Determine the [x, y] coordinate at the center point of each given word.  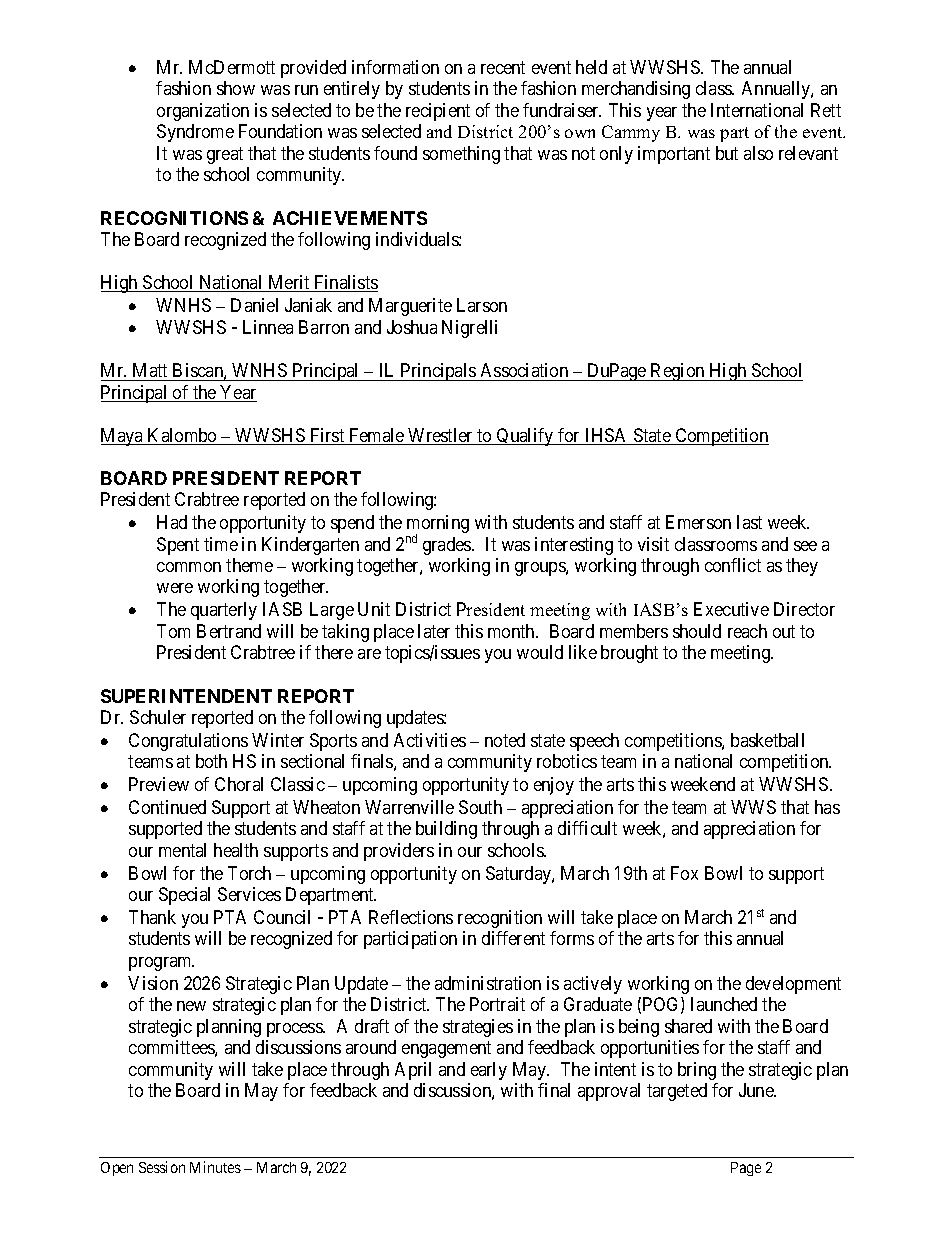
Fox [684, 873]
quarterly [224, 611]
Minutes [215, 1167]
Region [678, 372]
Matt [150, 370]
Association [524, 370]
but [727, 153]
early [489, 1071]
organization [203, 112]
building [446, 830]
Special [184, 896]
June [757, 1090]
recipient [438, 112]
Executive [731, 609]
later [434, 631]
